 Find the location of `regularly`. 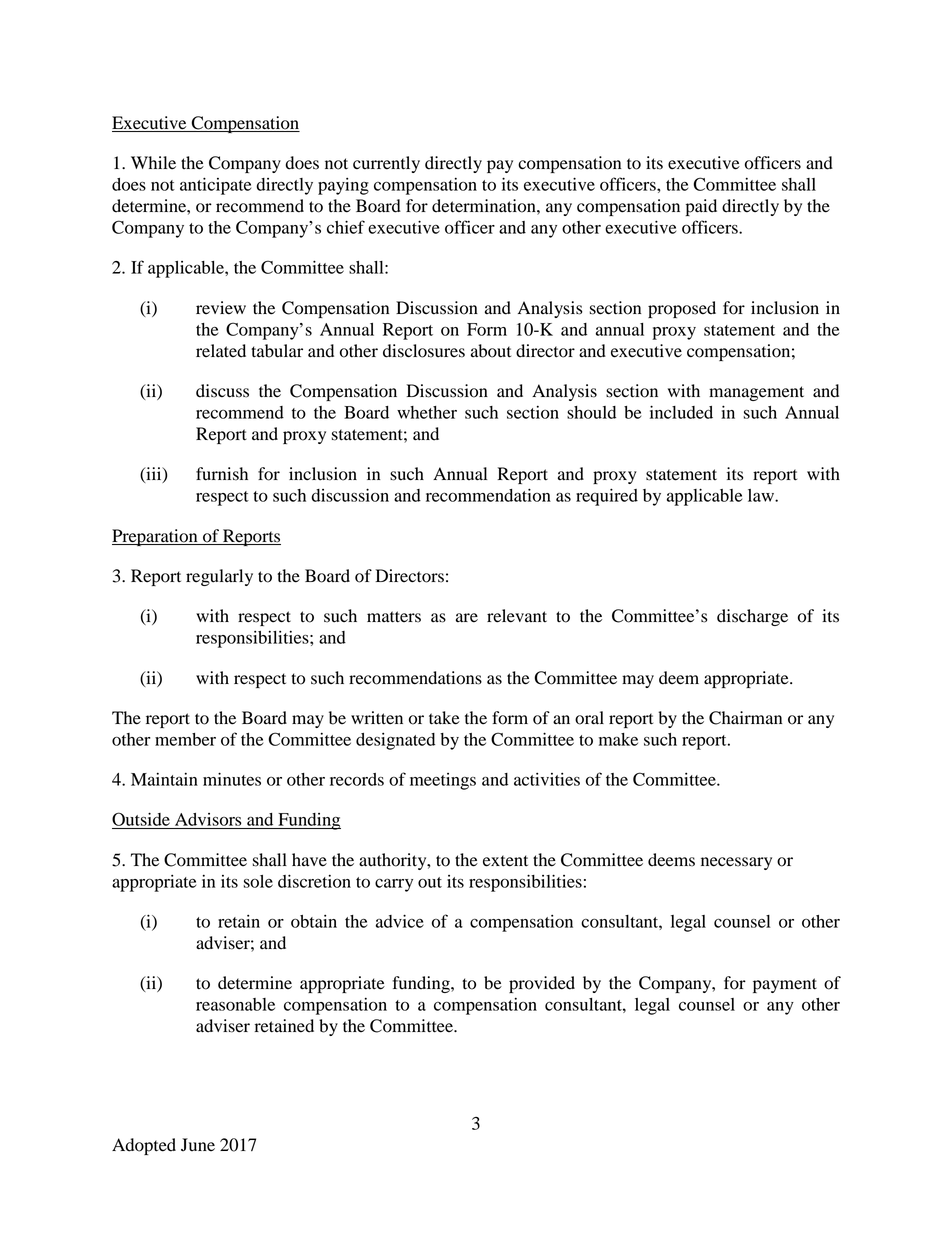

regularly is located at coordinates (219, 577).
